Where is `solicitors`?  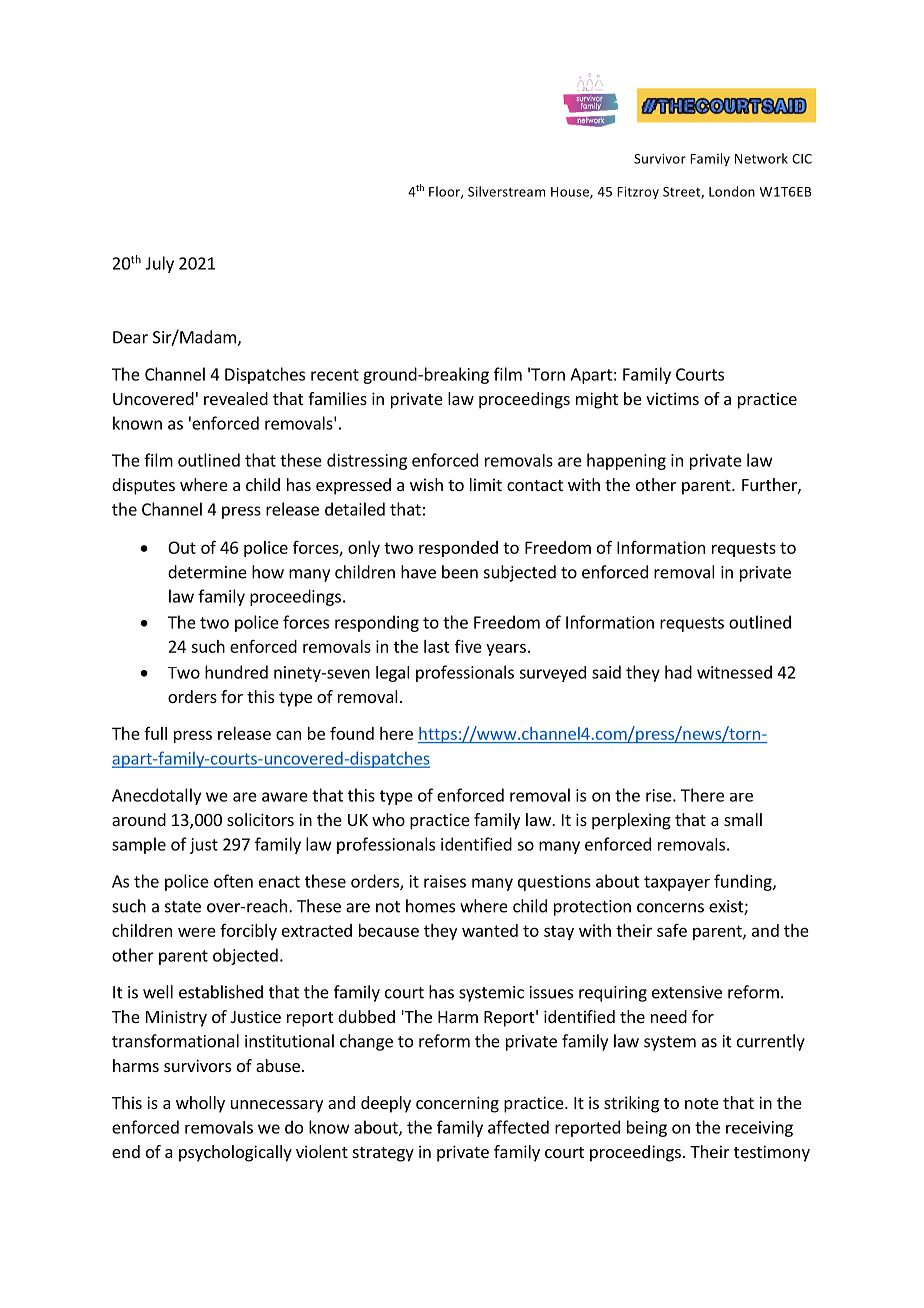
solicitors is located at coordinates (260, 819).
